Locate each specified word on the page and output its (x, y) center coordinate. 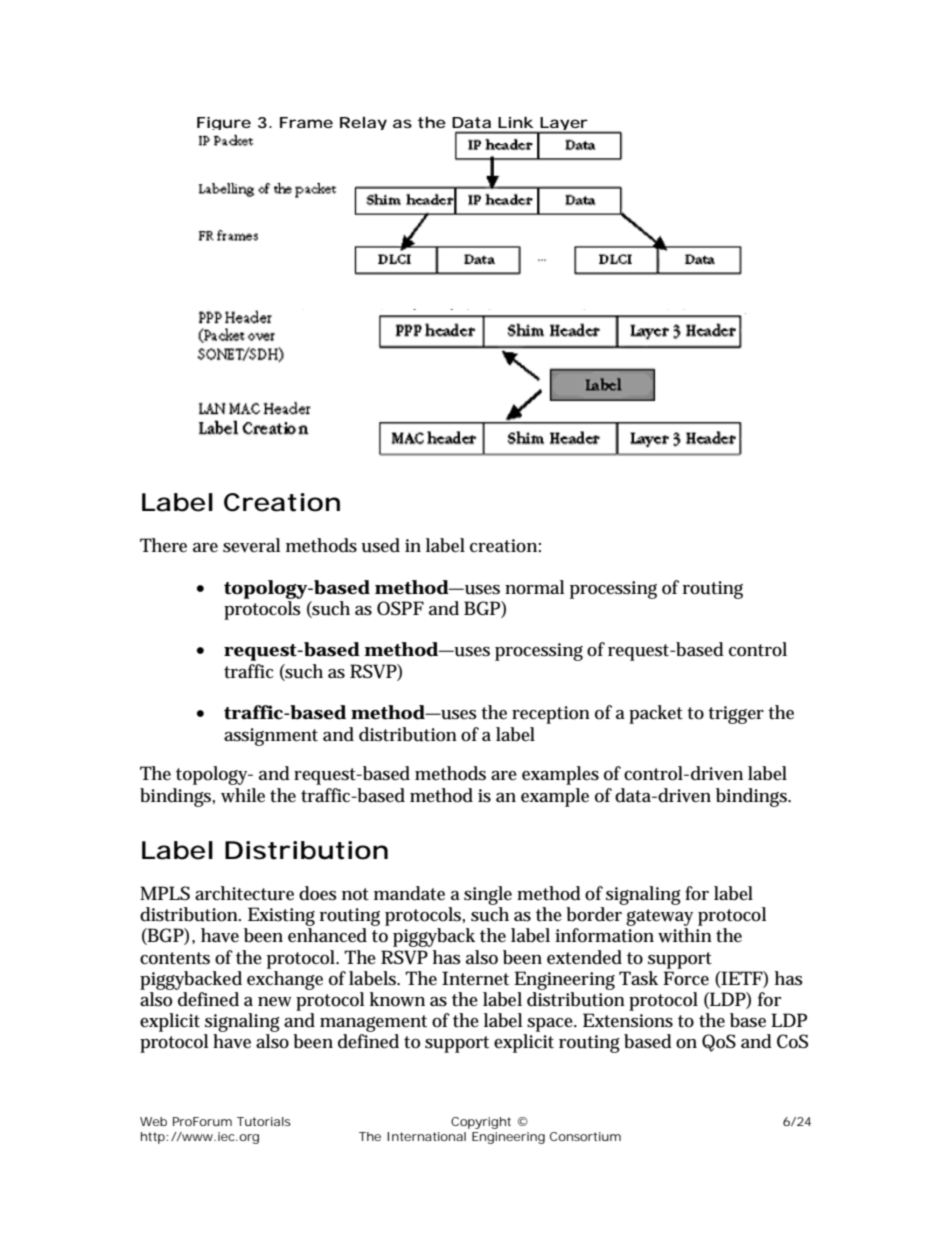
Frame (306, 122)
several (251, 545)
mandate (409, 893)
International (426, 1136)
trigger (736, 715)
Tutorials (264, 1121)
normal (534, 587)
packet (656, 714)
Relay (363, 123)
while (243, 795)
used (380, 545)
